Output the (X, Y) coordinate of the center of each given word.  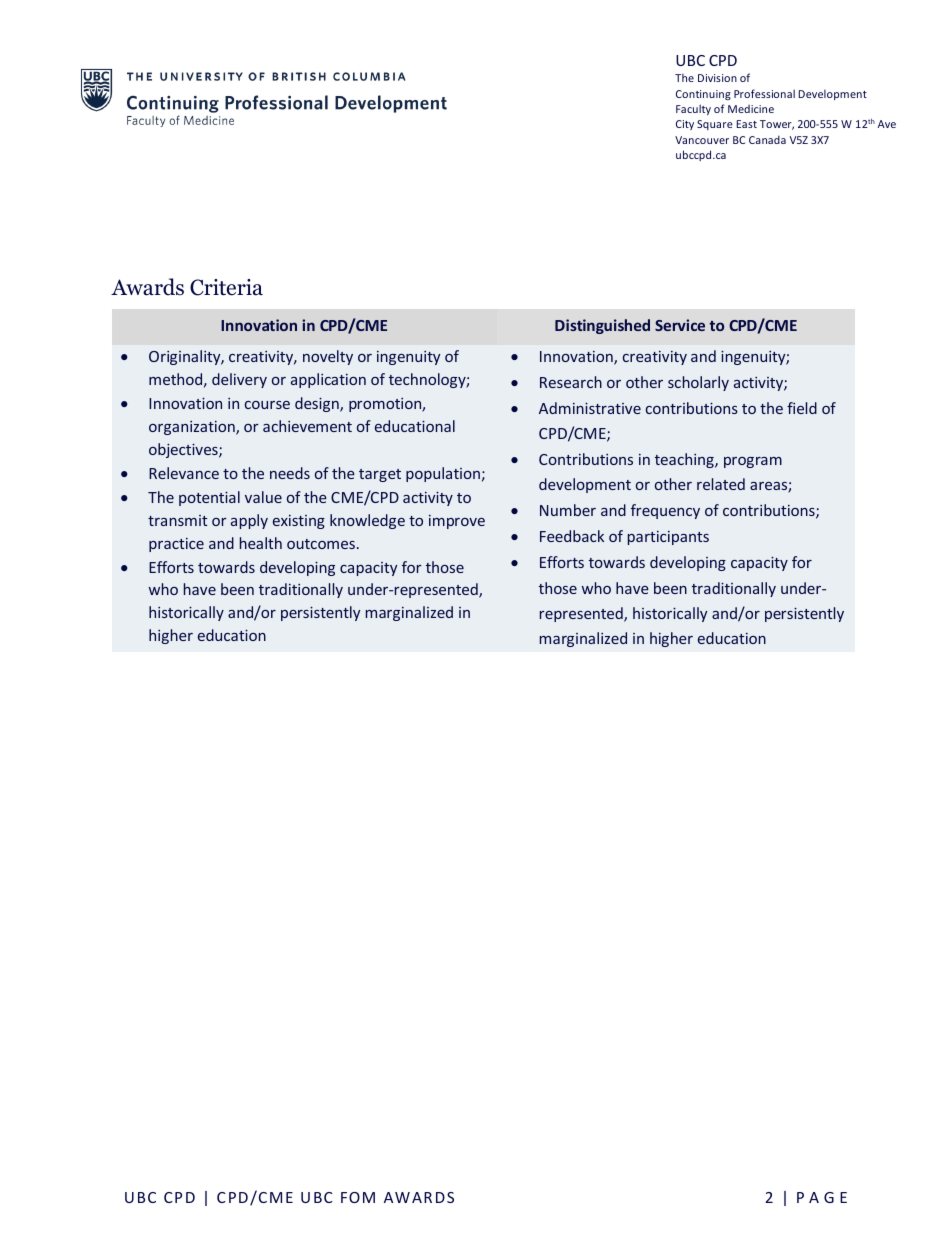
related (721, 484)
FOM (358, 1197)
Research (571, 382)
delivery (239, 380)
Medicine (751, 109)
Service (680, 325)
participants (668, 538)
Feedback (572, 536)
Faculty (693, 109)
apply (249, 521)
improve (457, 522)
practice (176, 545)
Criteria (226, 287)
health (261, 543)
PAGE (822, 1197)
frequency (665, 511)
